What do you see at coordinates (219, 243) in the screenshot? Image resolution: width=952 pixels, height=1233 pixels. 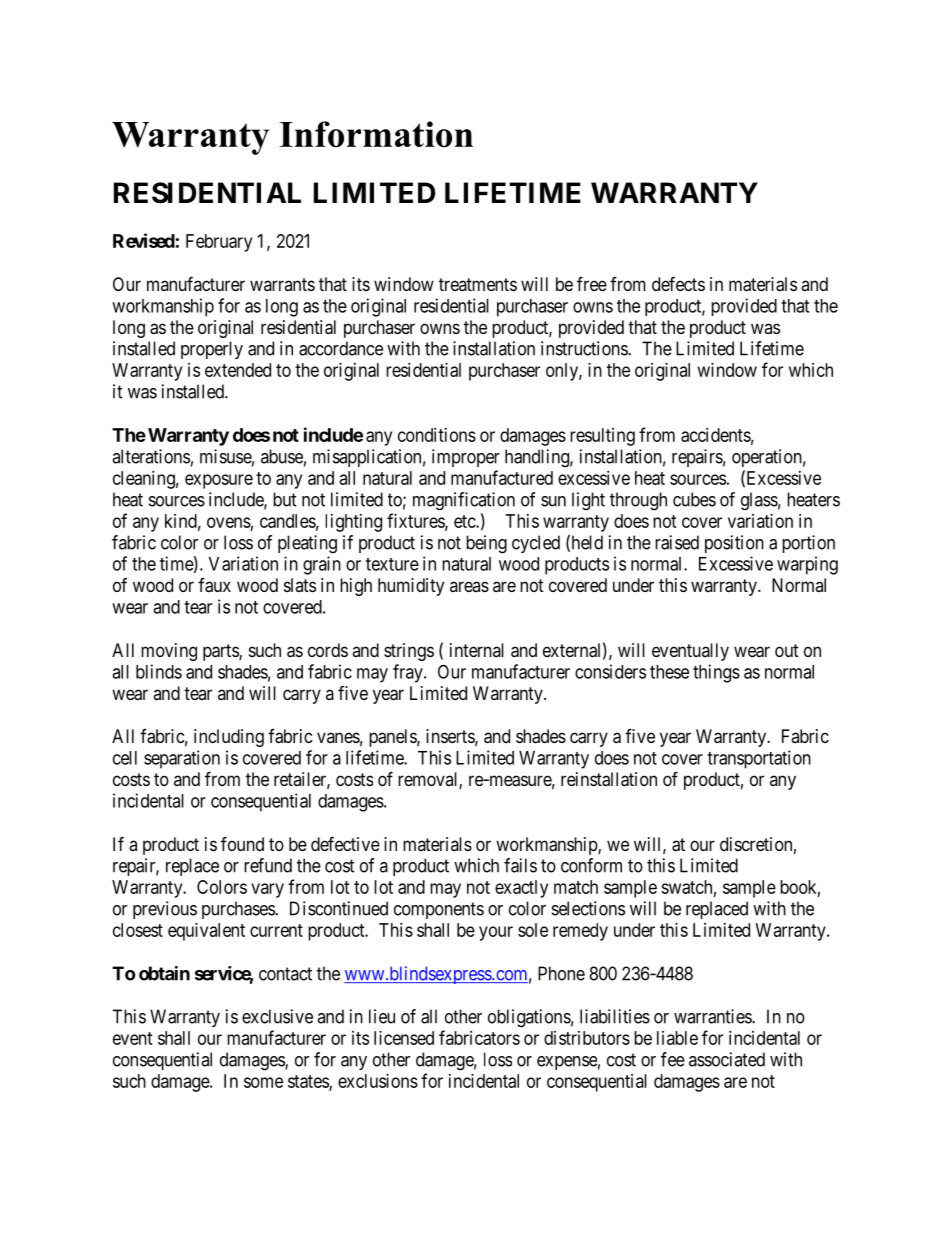 I see `February` at bounding box center [219, 243].
